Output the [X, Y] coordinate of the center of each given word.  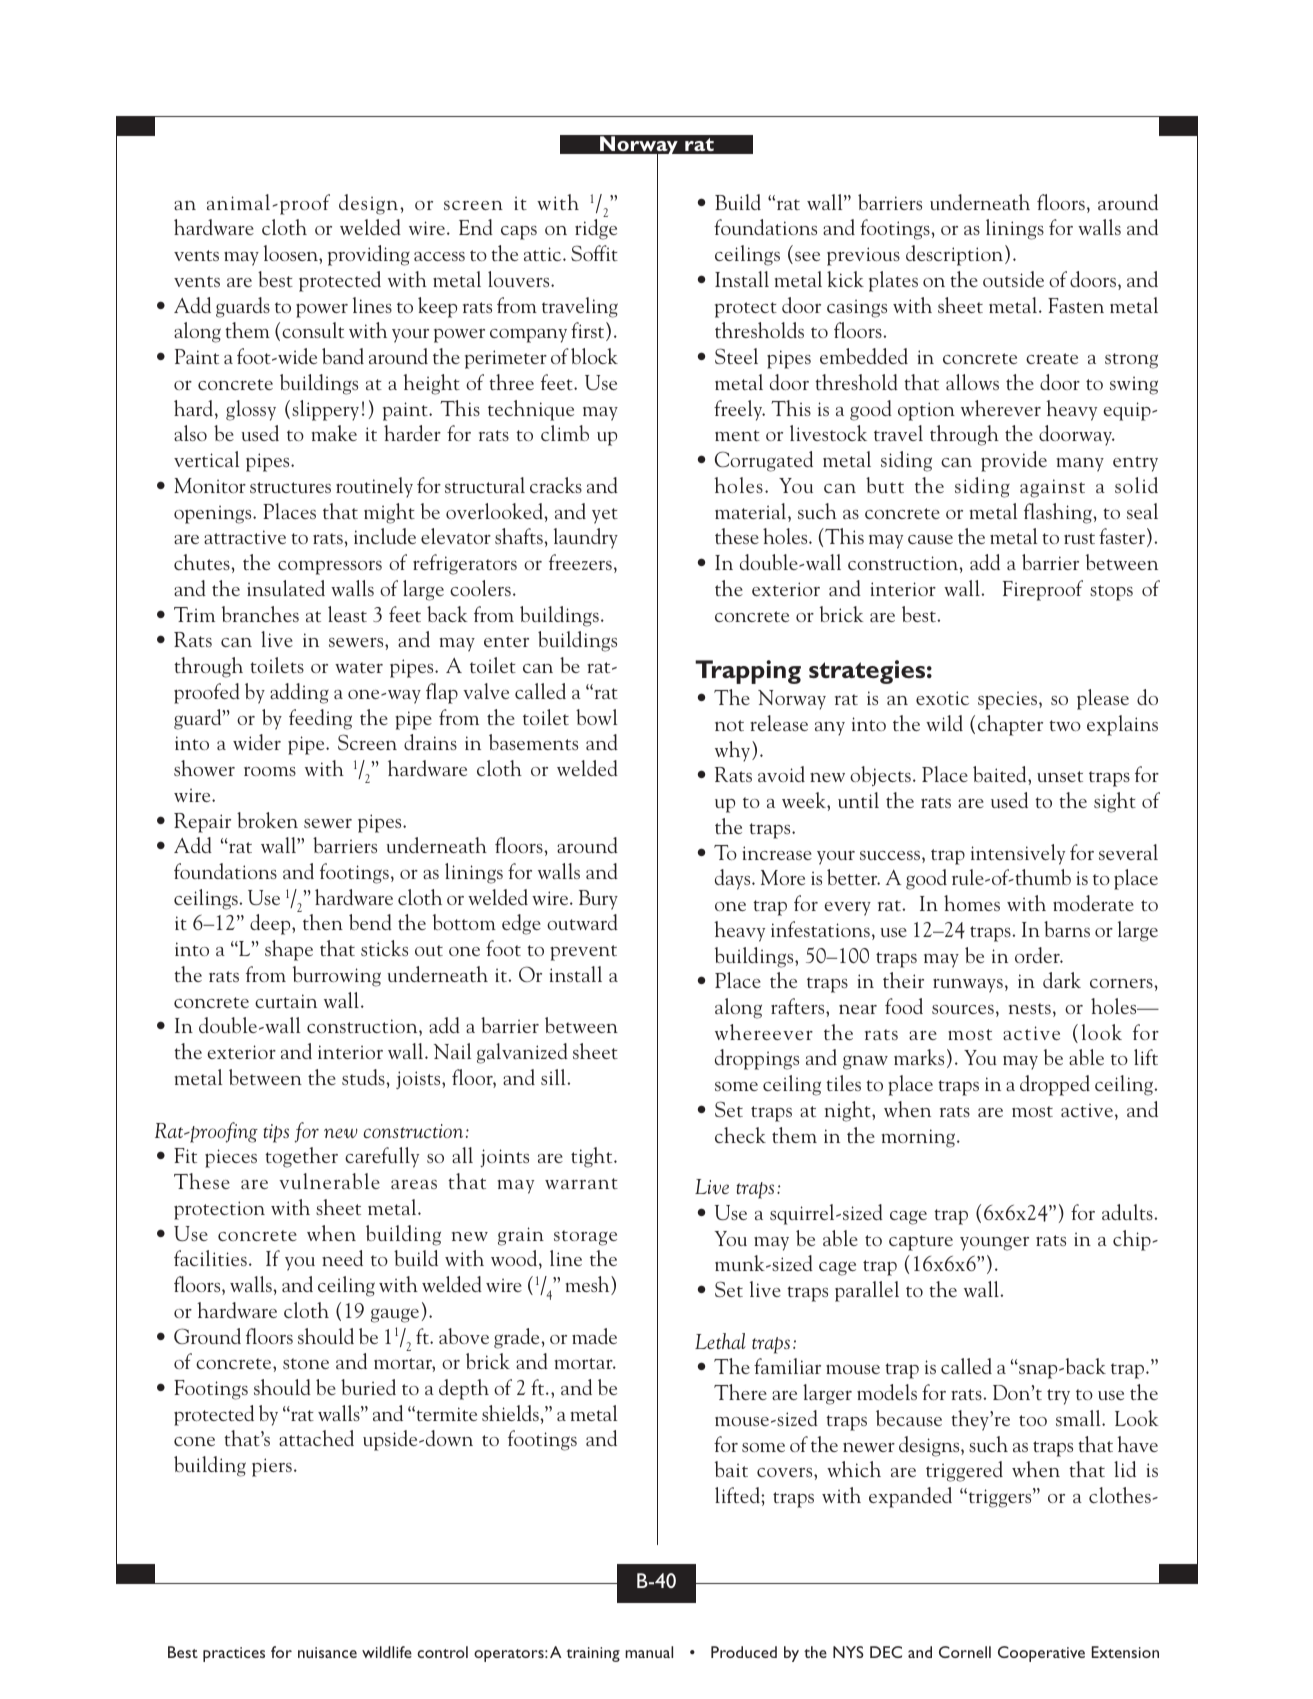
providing [369, 255]
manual [649, 1652]
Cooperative [1041, 1654]
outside [1013, 279]
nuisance [327, 1652]
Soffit [594, 253]
